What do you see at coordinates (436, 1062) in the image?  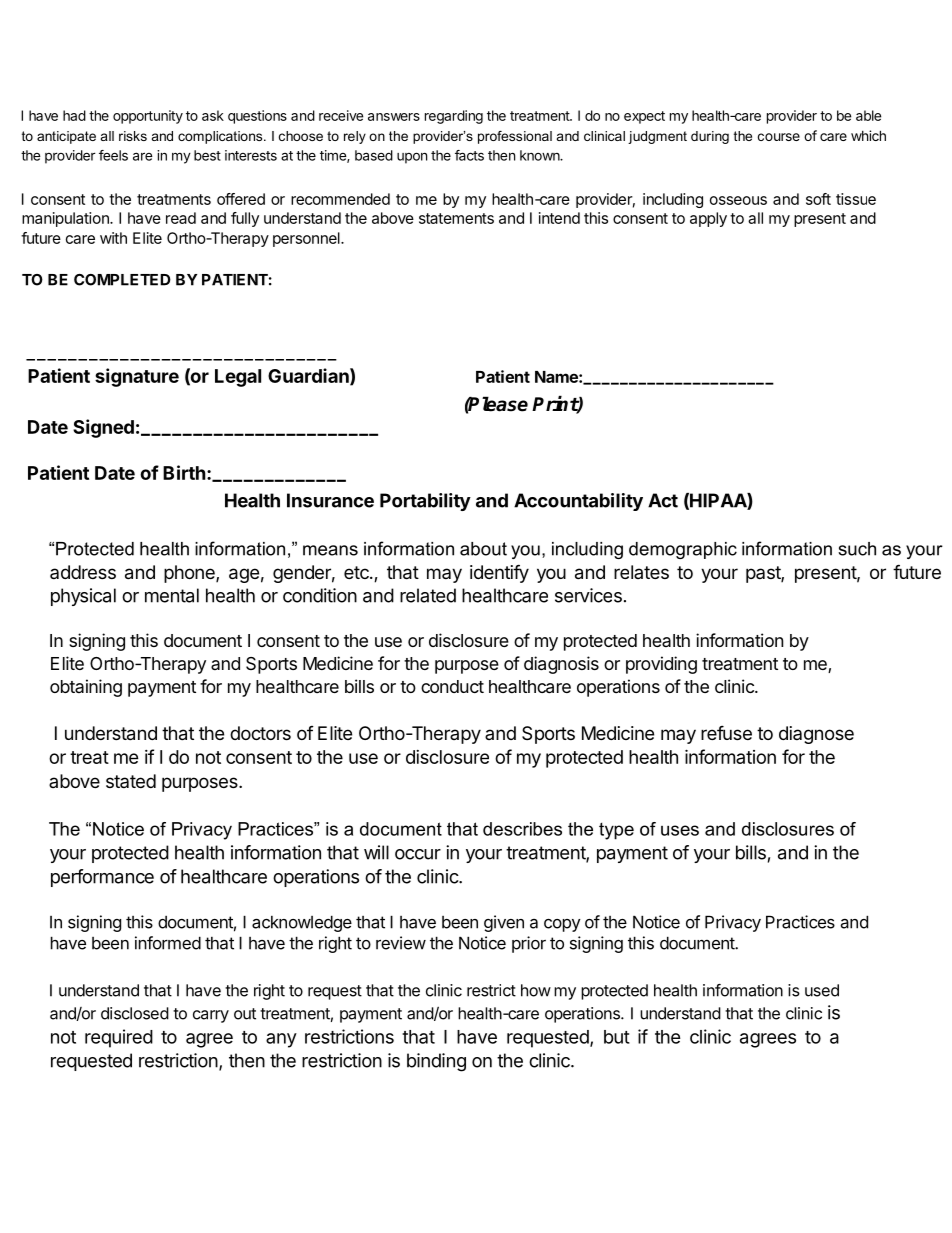 I see `binding` at bounding box center [436, 1062].
